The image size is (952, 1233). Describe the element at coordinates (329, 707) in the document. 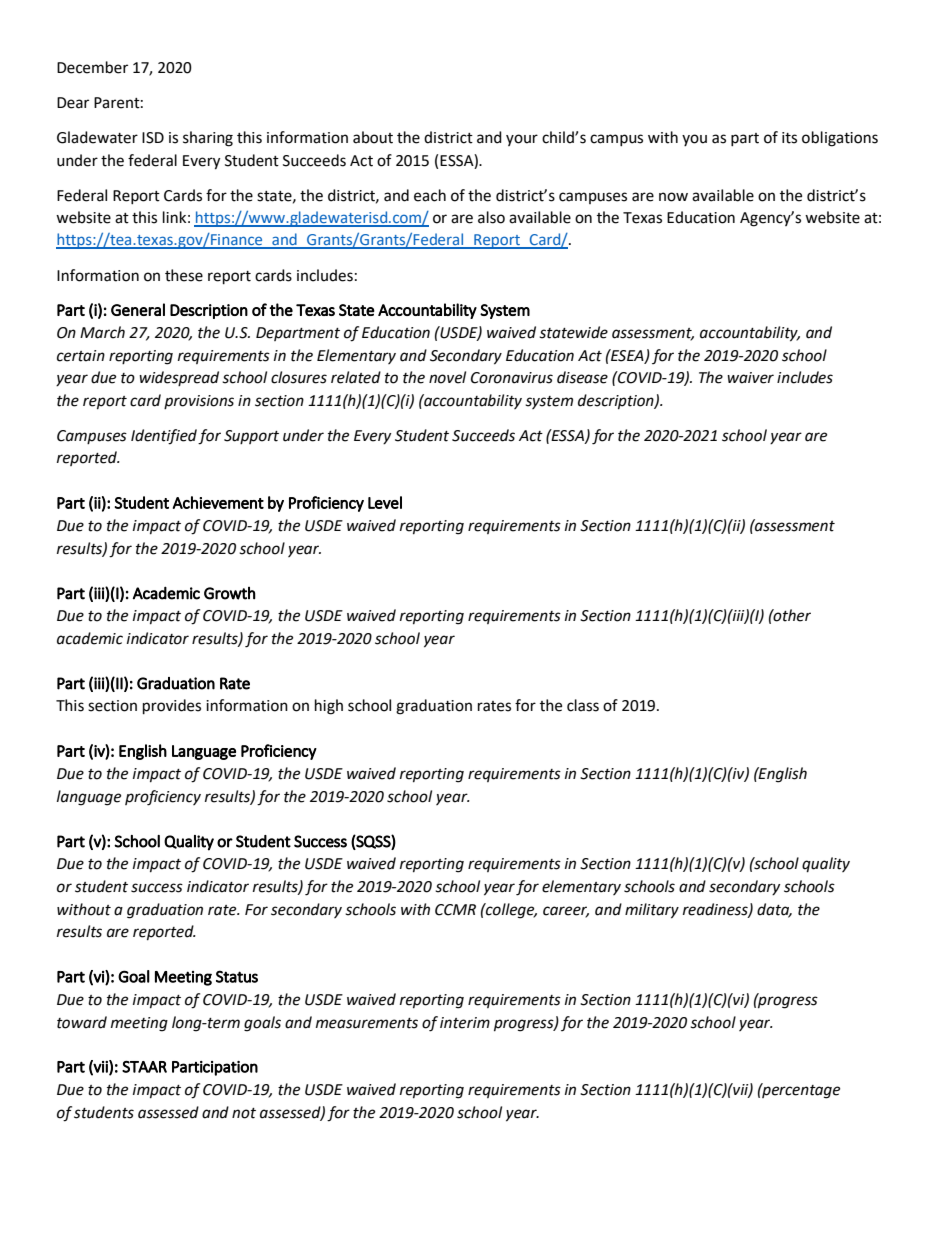

I see `high` at that location.
